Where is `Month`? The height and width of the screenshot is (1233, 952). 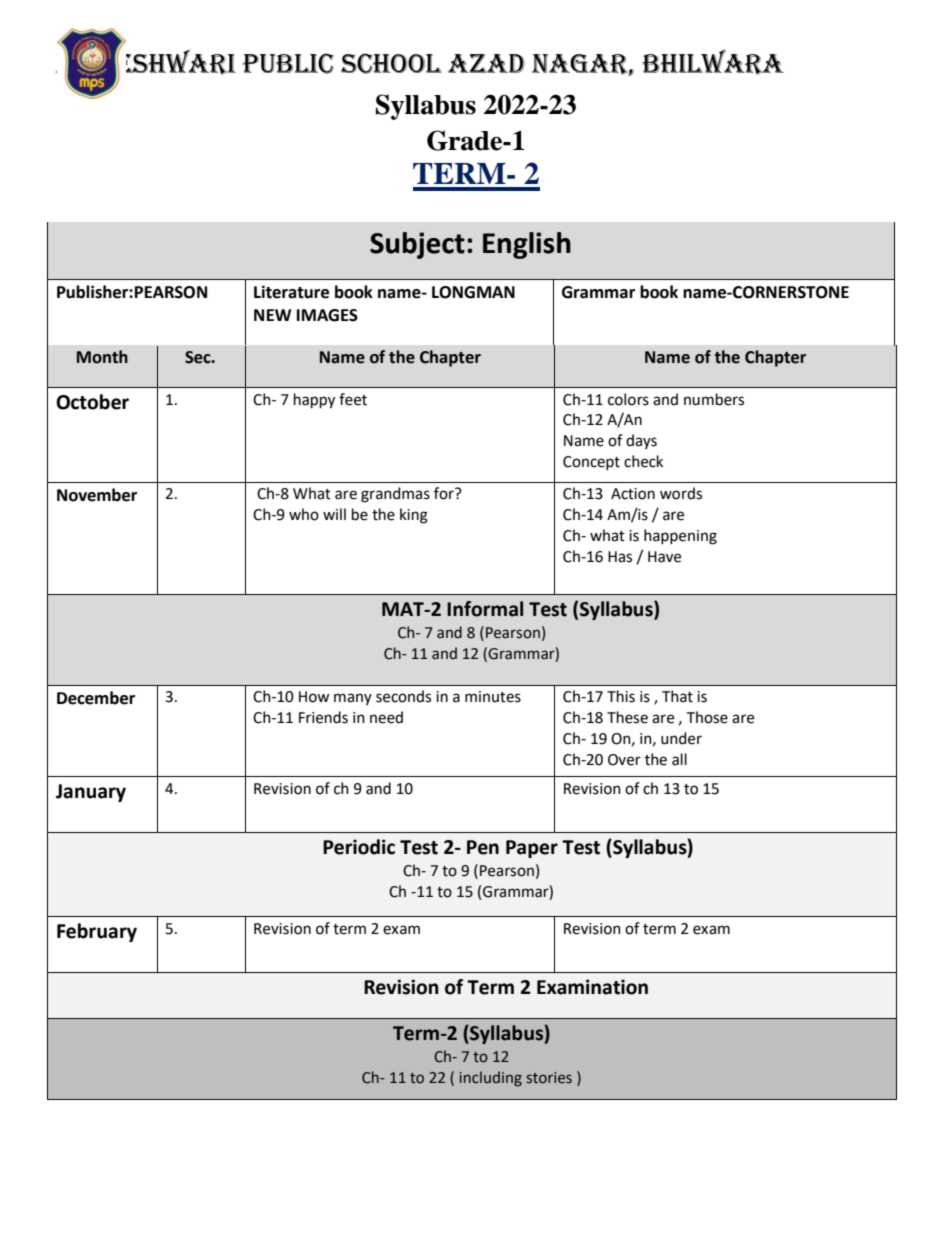 Month is located at coordinates (102, 357).
